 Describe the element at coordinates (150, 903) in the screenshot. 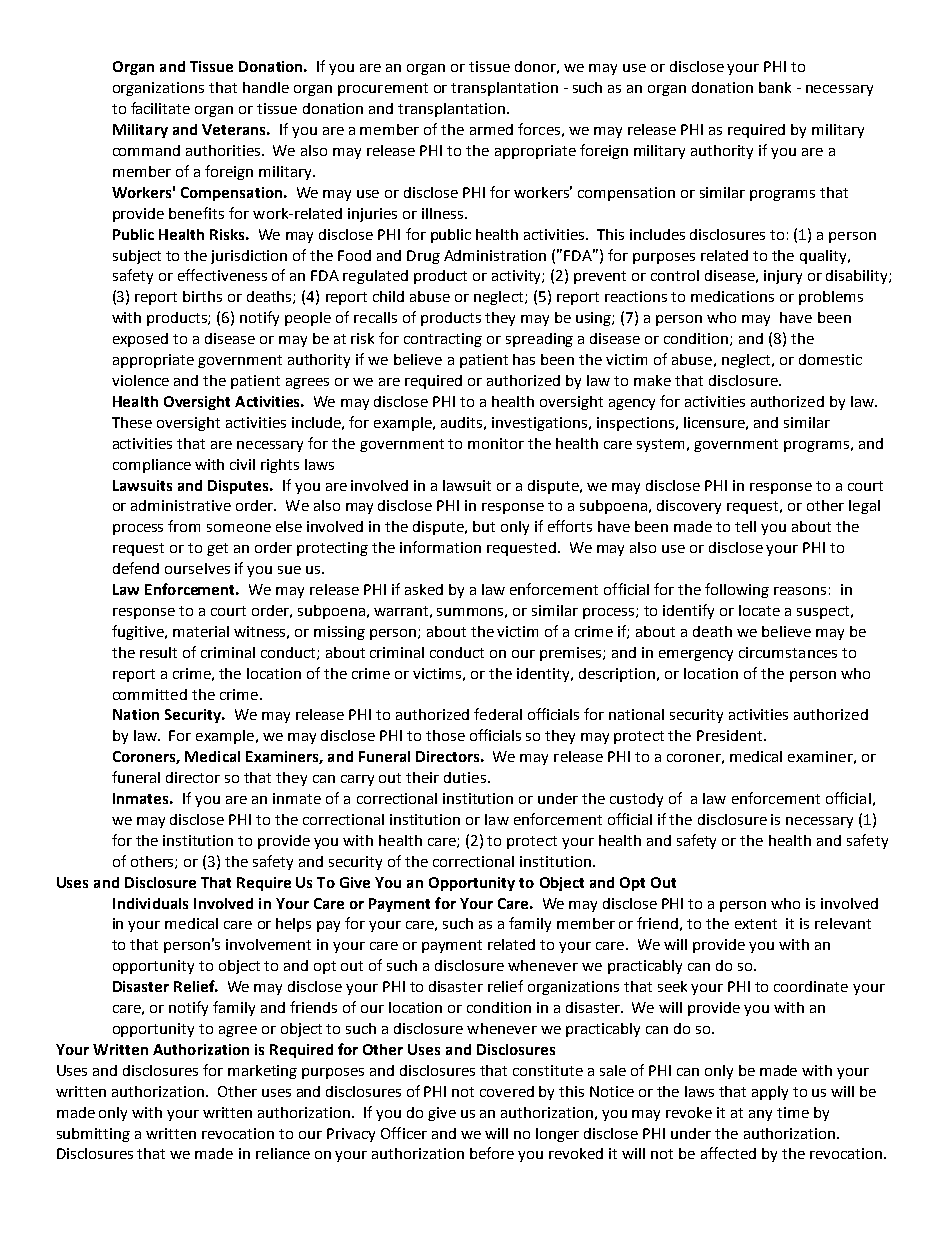

I see `Individuals` at that location.
